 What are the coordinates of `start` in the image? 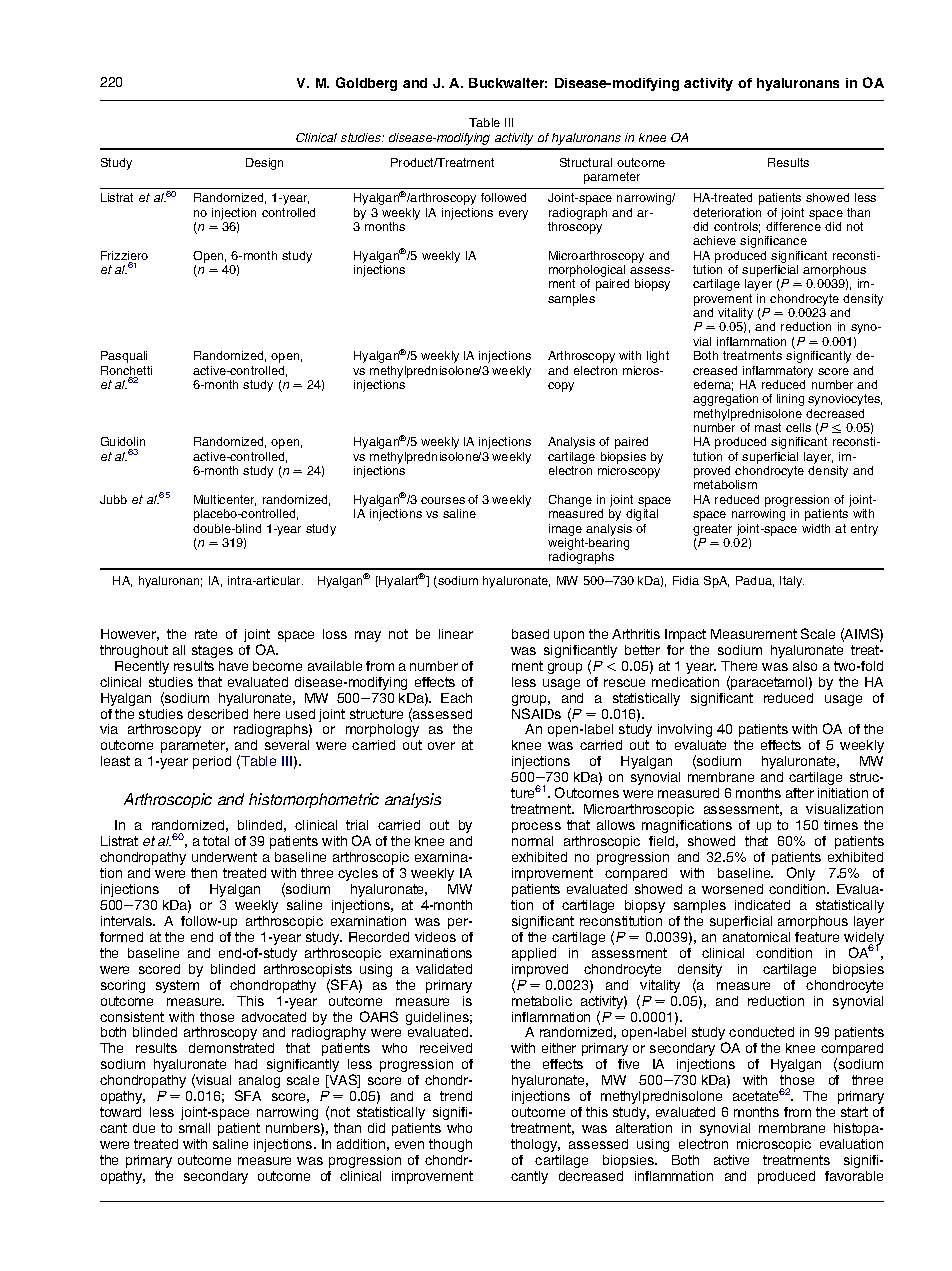 It's located at (854, 1112).
